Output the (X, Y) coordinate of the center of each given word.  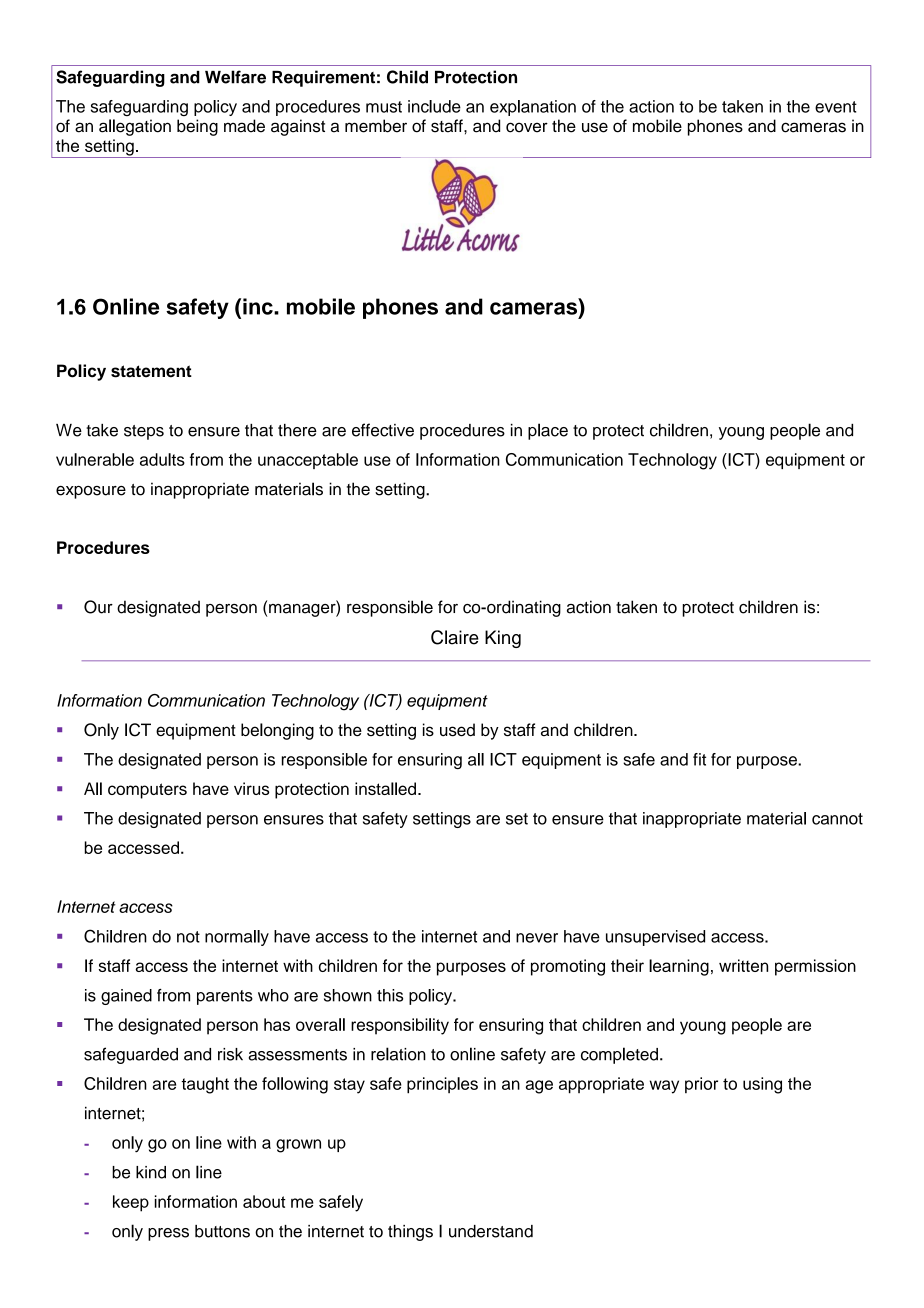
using (762, 1085)
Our (98, 607)
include (434, 106)
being (197, 127)
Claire (455, 637)
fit (699, 759)
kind (151, 1172)
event (836, 107)
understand (491, 1231)
